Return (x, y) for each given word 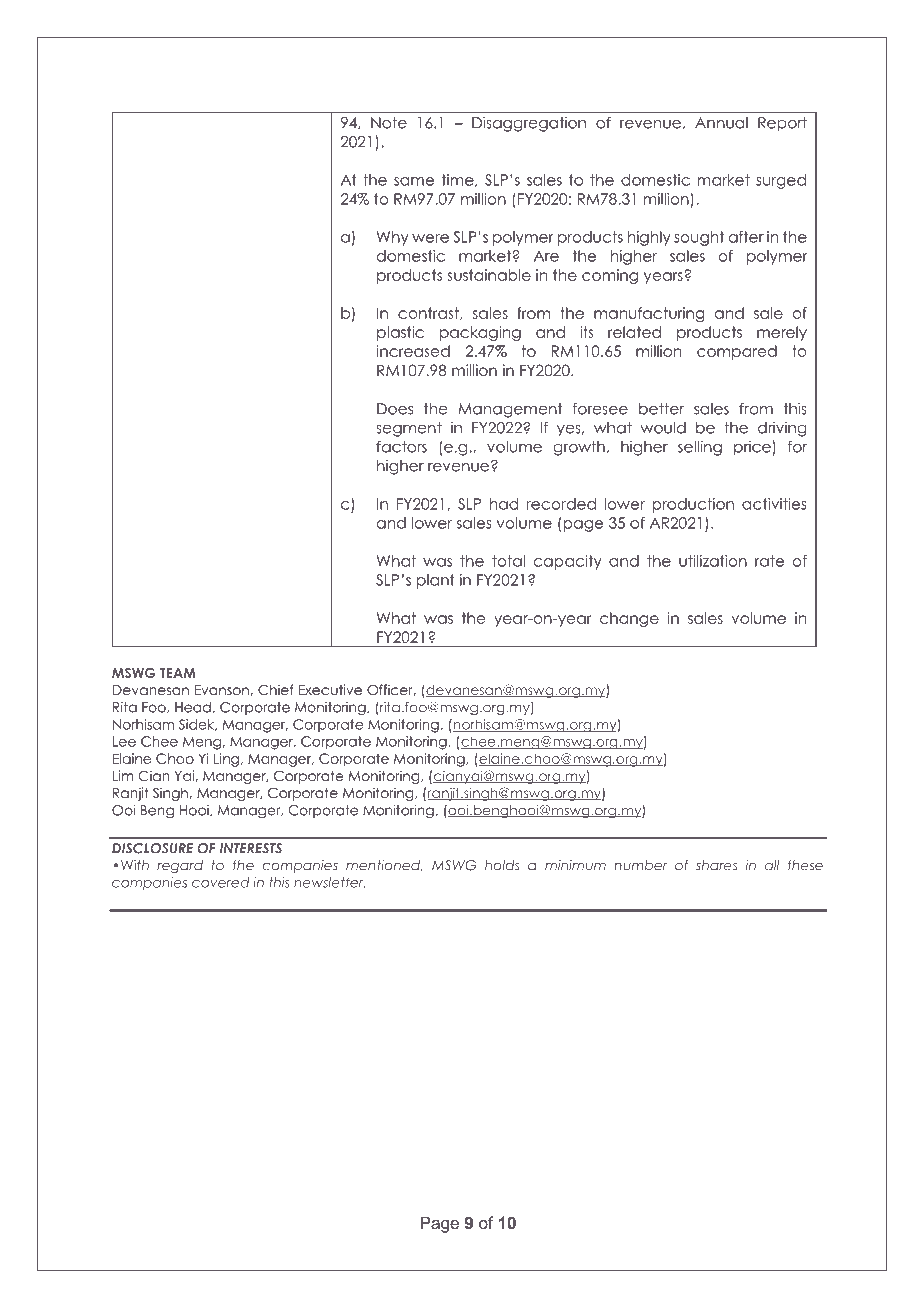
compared (737, 352)
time (459, 180)
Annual (721, 123)
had (504, 504)
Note (389, 123)
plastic (400, 333)
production (693, 505)
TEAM (178, 673)
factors (401, 446)
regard (180, 866)
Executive (330, 689)
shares (716, 865)
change (629, 619)
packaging (480, 333)
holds (502, 865)
